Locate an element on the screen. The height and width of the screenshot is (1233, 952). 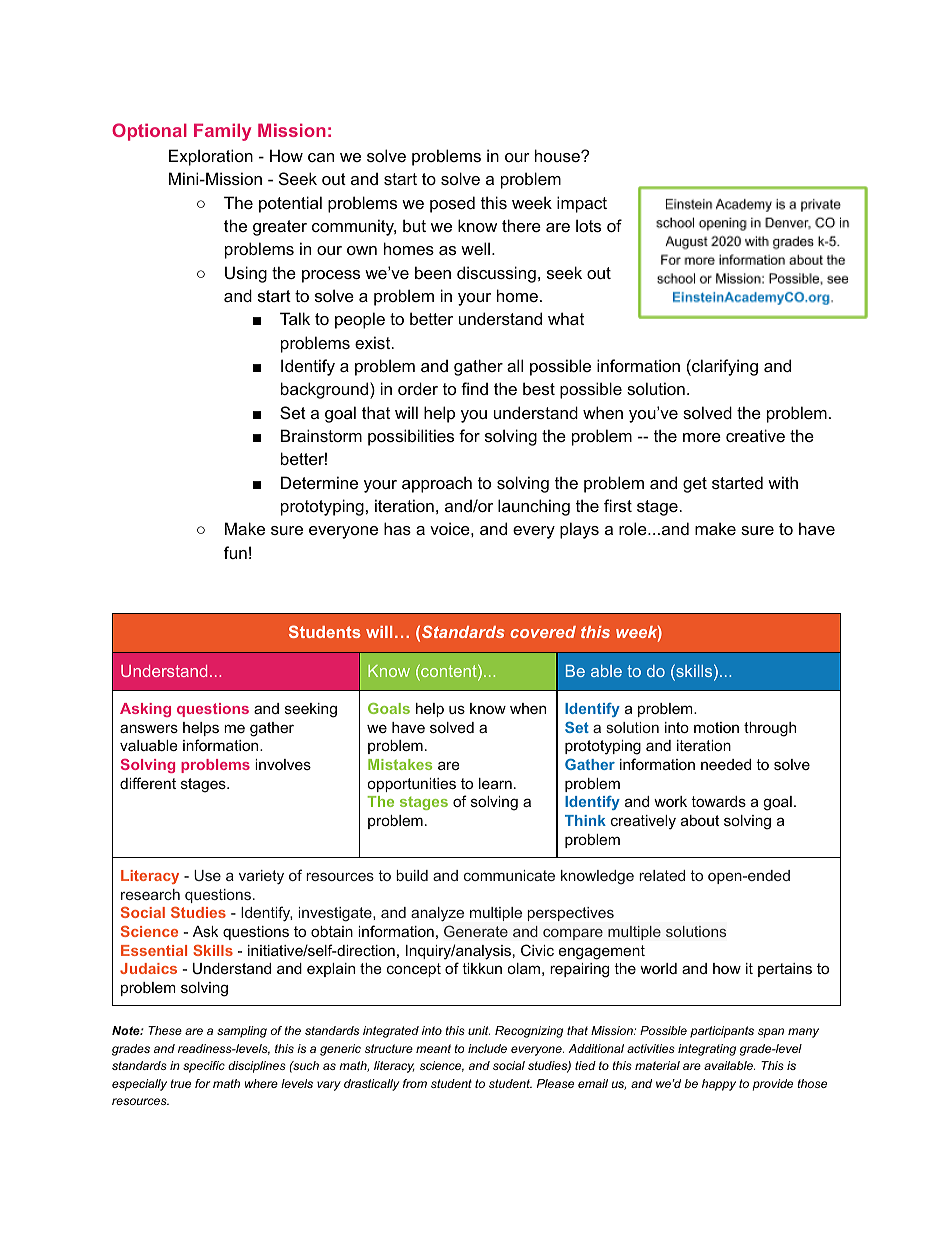
approach is located at coordinates (437, 484).
